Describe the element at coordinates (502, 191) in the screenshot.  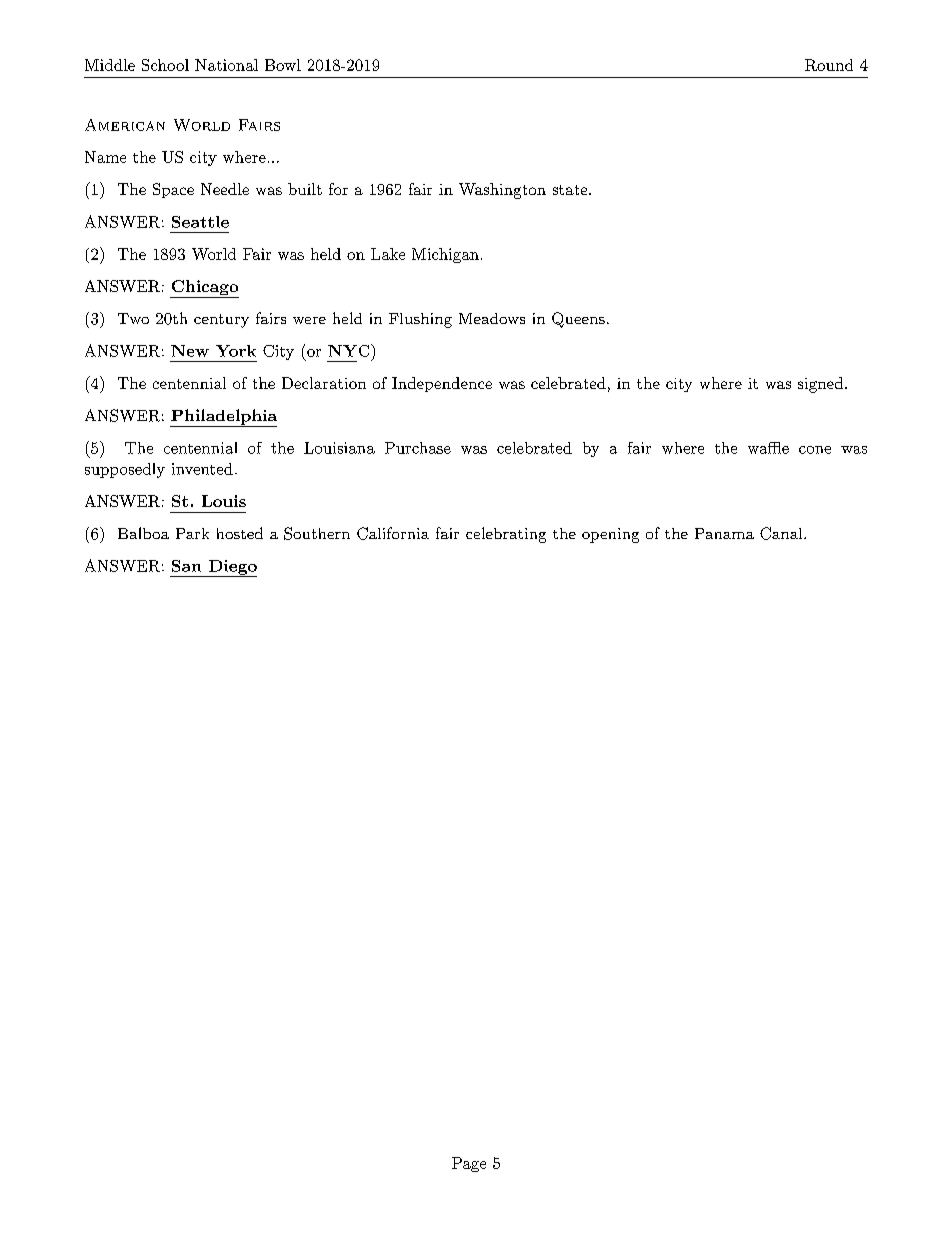
I see `Washington` at that location.
